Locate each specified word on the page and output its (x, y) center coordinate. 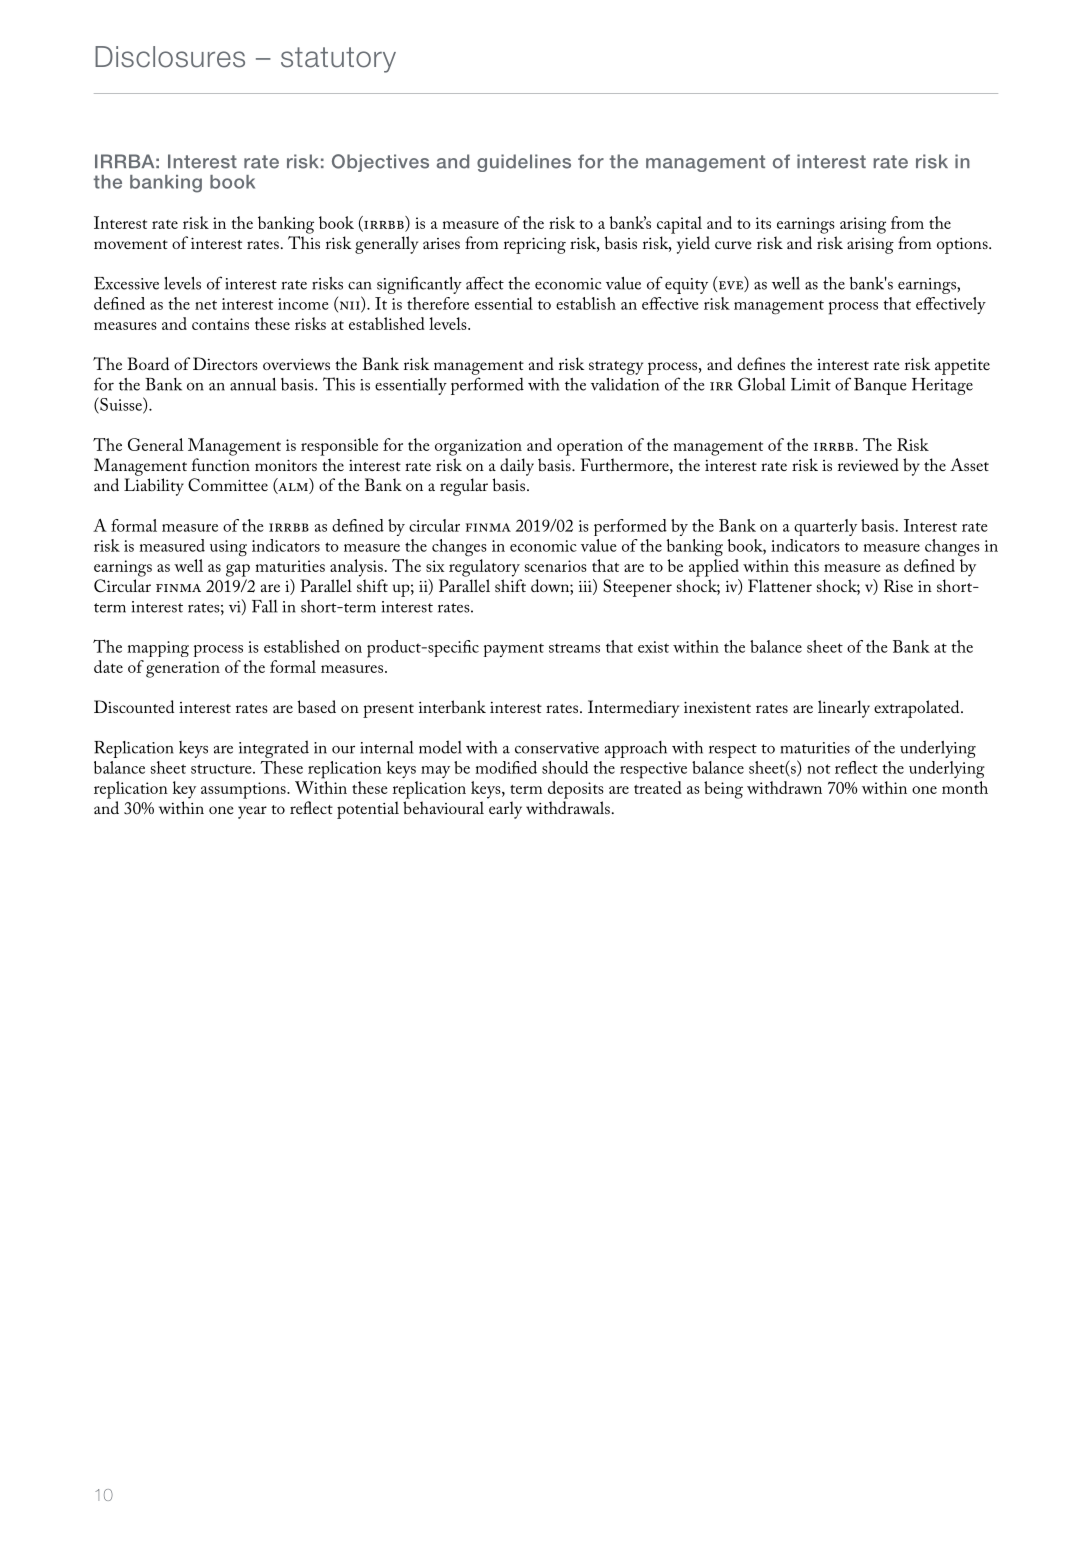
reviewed (868, 464)
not (818, 769)
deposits (576, 790)
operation (590, 447)
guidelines (524, 163)
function (221, 464)
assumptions (244, 790)
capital (679, 225)
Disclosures (170, 57)
